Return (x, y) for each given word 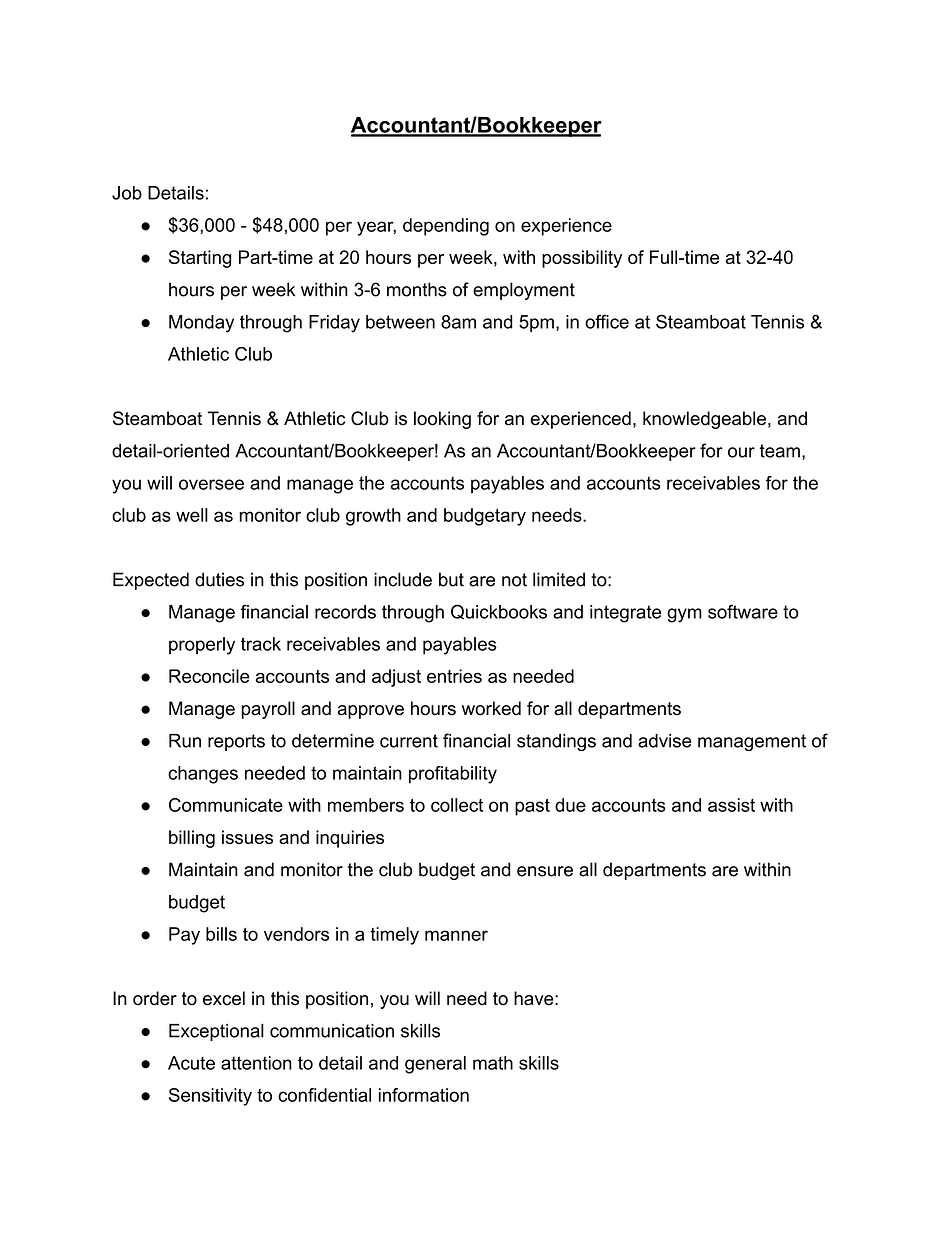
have (534, 998)
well (192, 515)
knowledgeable (704, 420)
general (435, 1065)
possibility (582, 259)
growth (373, 517)
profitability (453, 775)
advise (665, 741)
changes (203, 775)
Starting (200, 259)
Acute (191, 1063)
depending (446, 227)
